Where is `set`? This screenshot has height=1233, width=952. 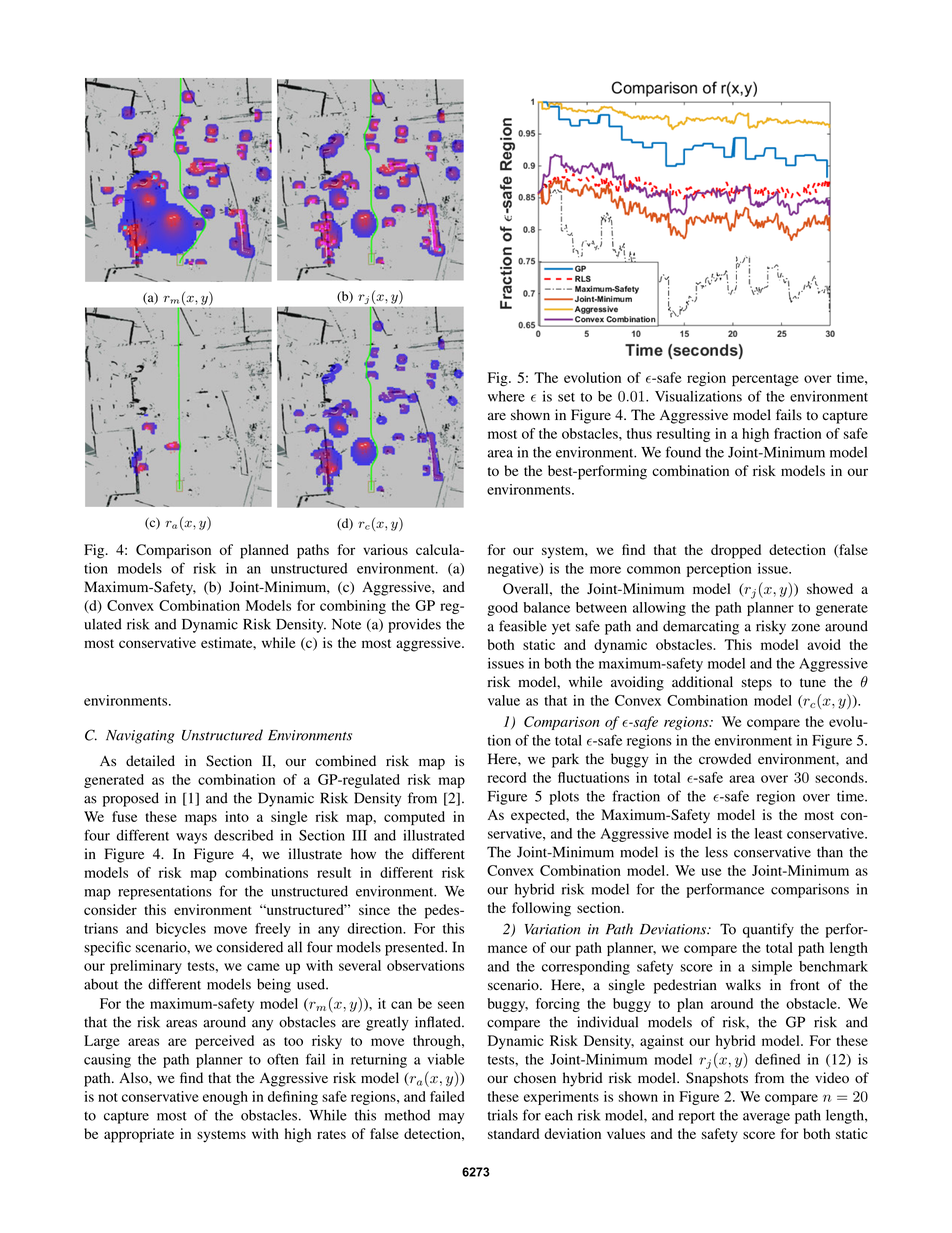 set is located at coordinates (566, 397).
